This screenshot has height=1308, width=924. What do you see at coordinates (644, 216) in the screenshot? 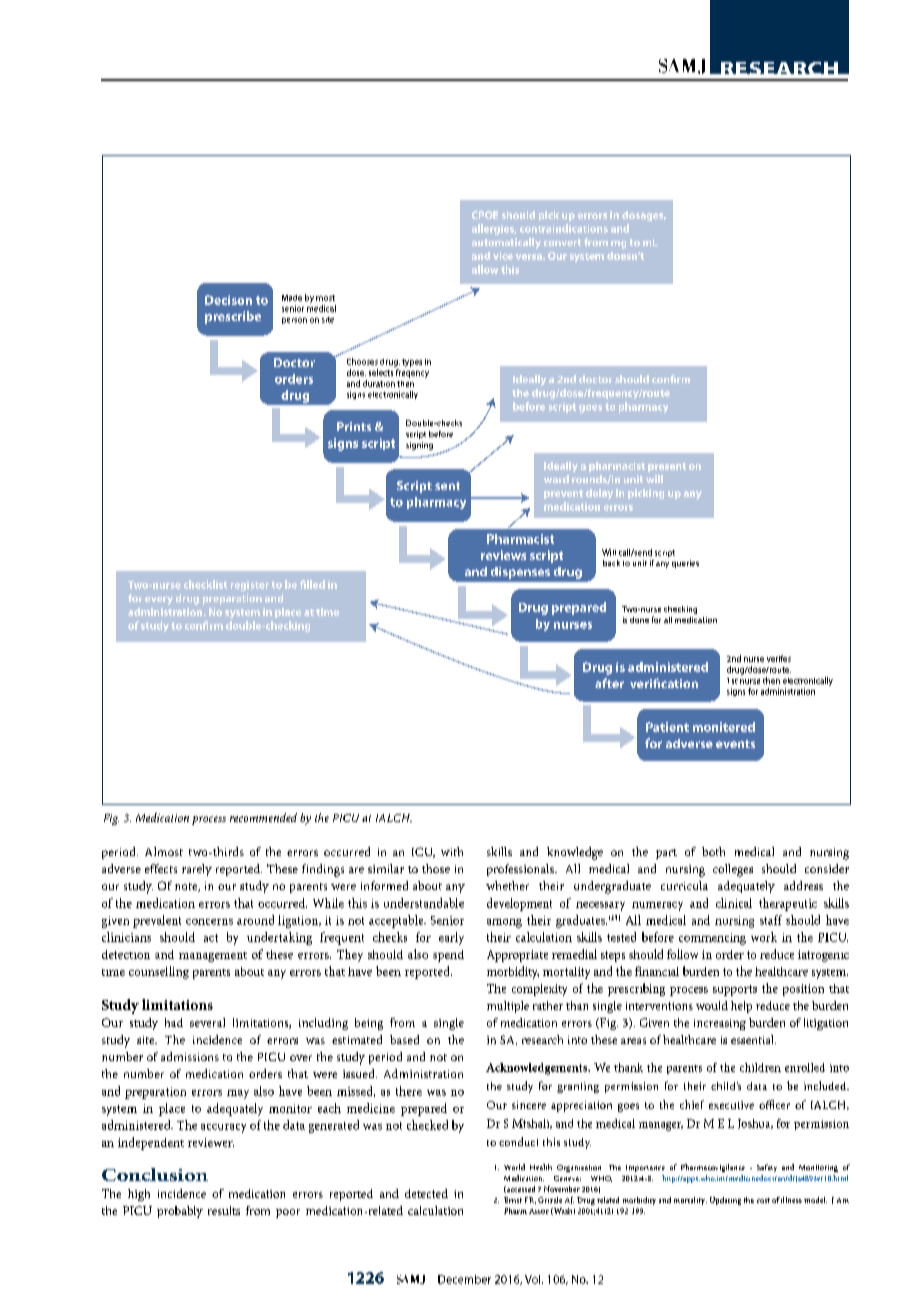
I see `dosages` at bounding box center [644, 216].
